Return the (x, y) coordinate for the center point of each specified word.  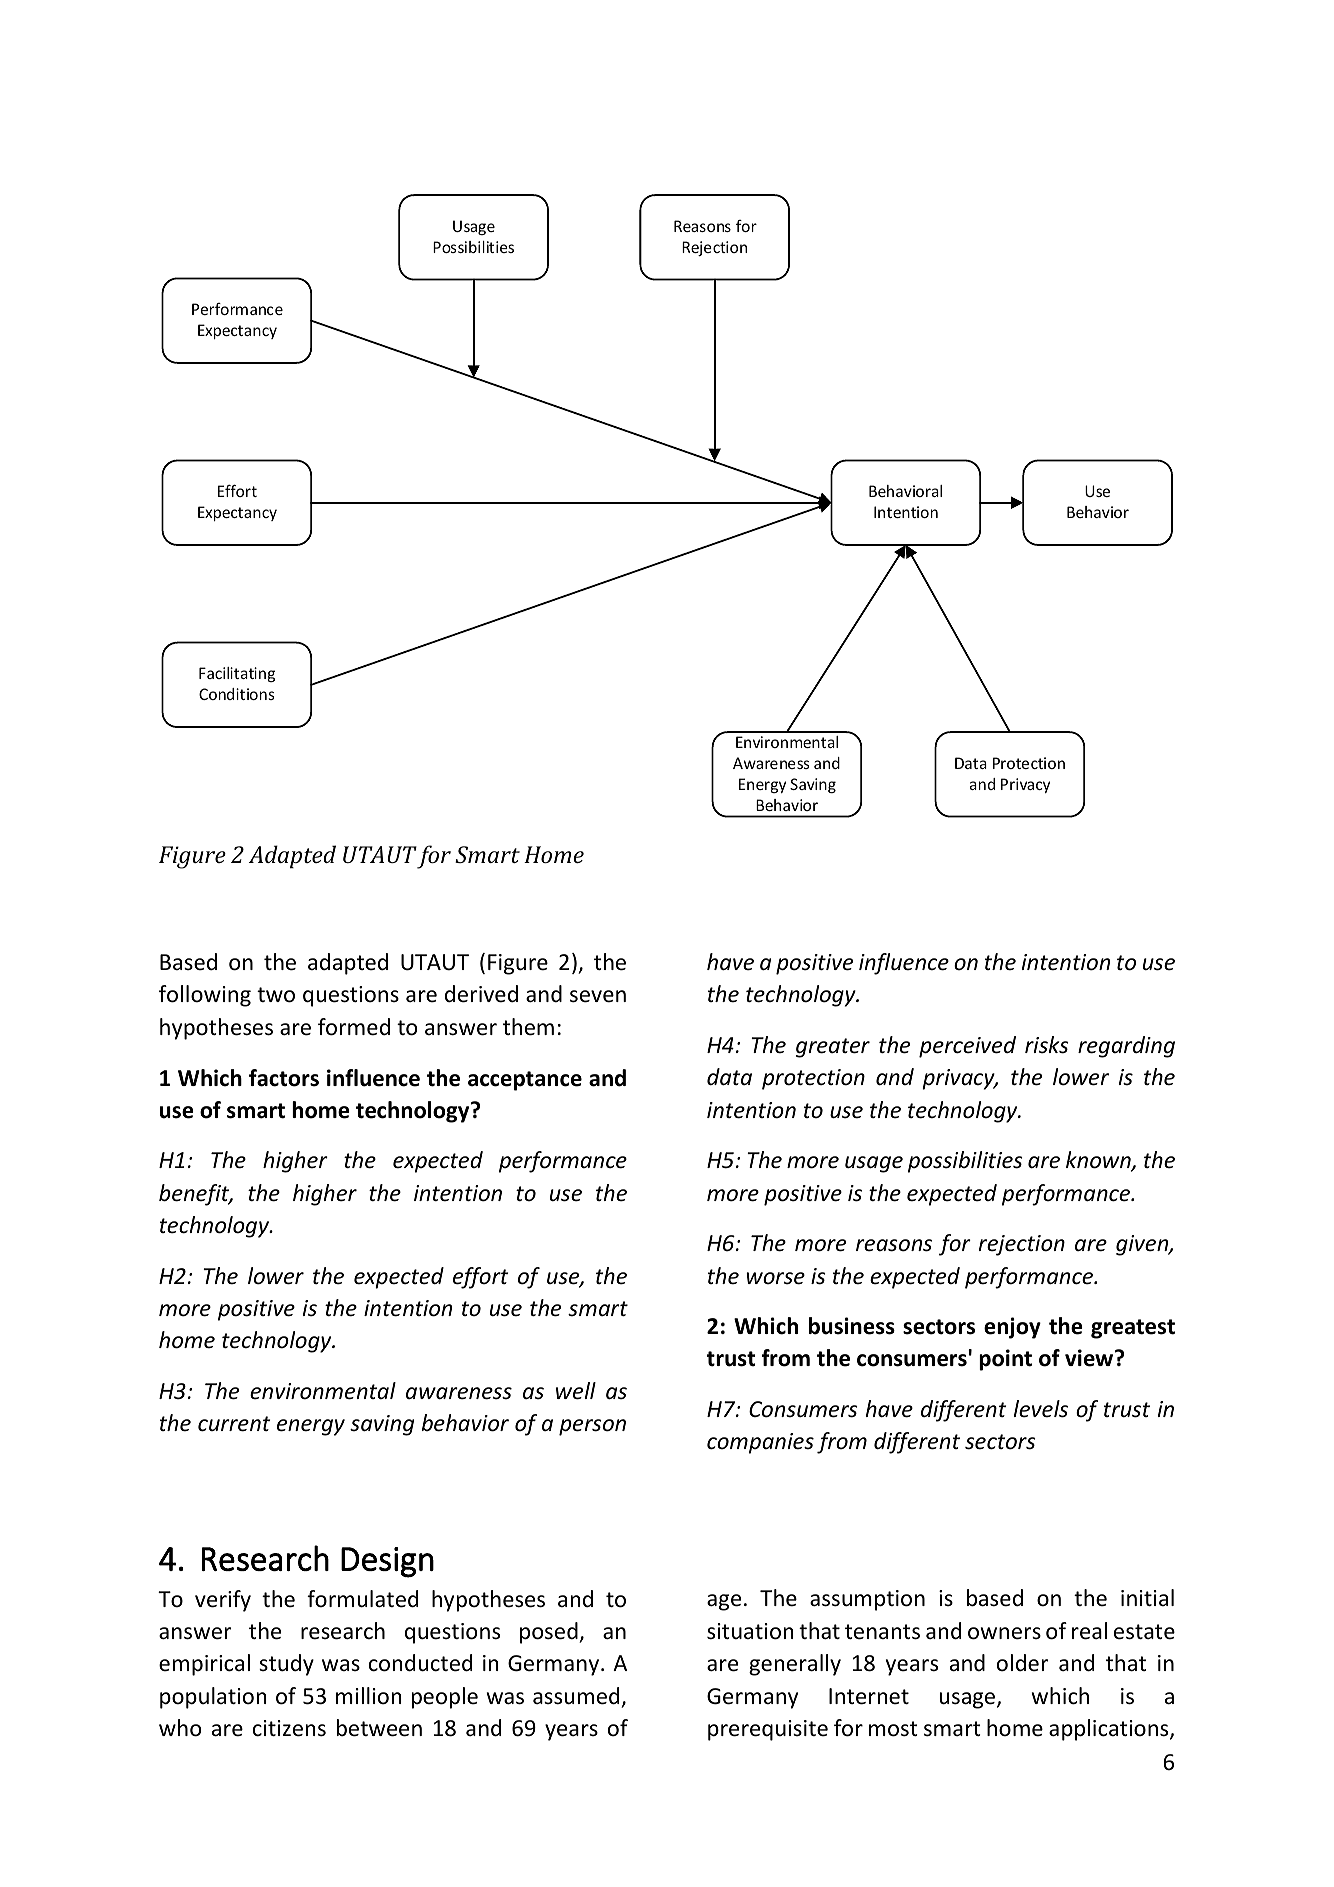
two (276, 995)
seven (598, 996)
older (1022, 1663)
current (234, 1424)
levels (1041, 1409)
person (592, 1427)
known (1099, 1161)
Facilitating (237, 674)
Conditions (237, 694)
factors (284, 1078)
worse (775, 1278)
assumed (576, 1696)
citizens (289, 1728)
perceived (967, 1047)
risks (1047, 1045)
